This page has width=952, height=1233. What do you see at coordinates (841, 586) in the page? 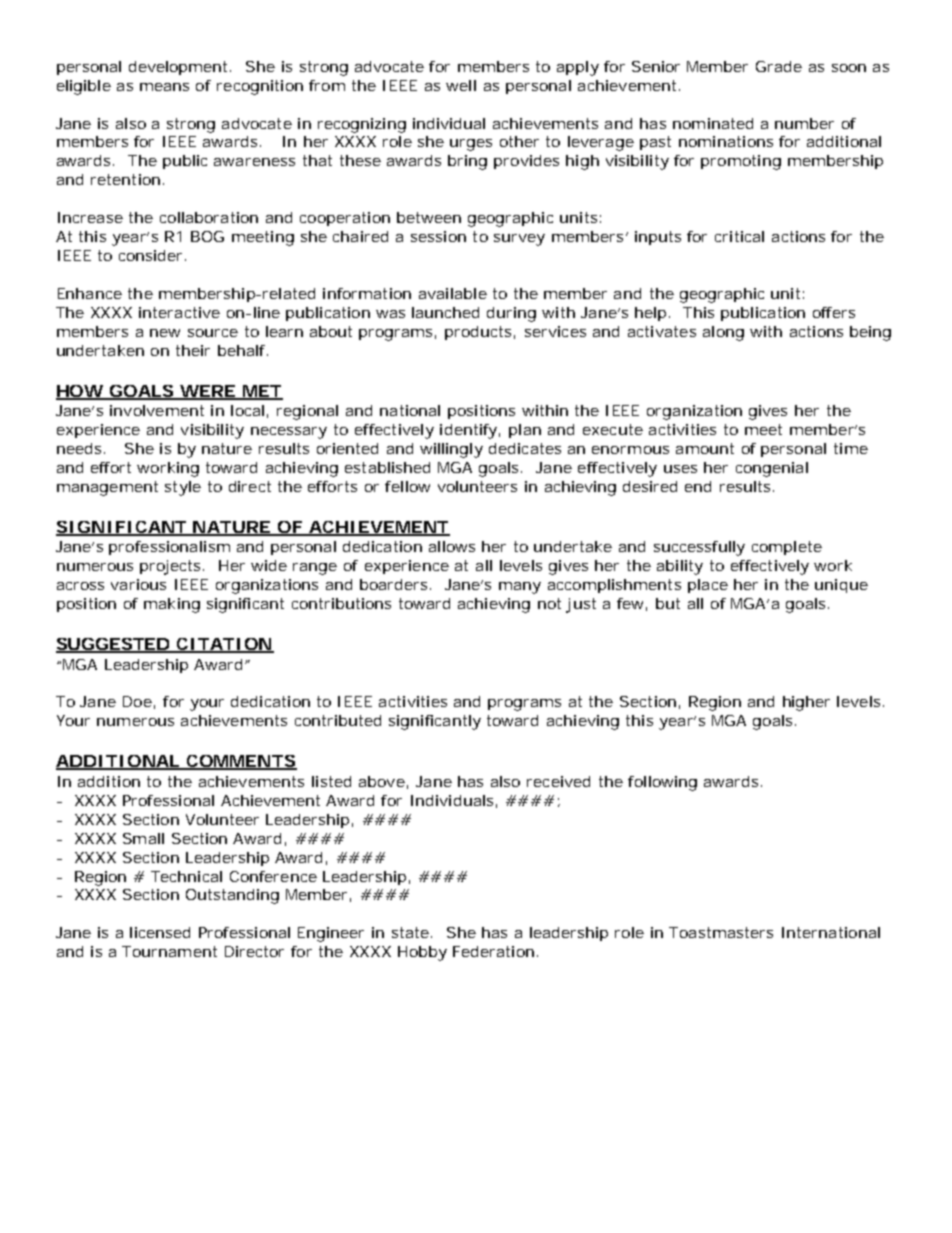
I see `unique` at bounding box center [841, 586].
